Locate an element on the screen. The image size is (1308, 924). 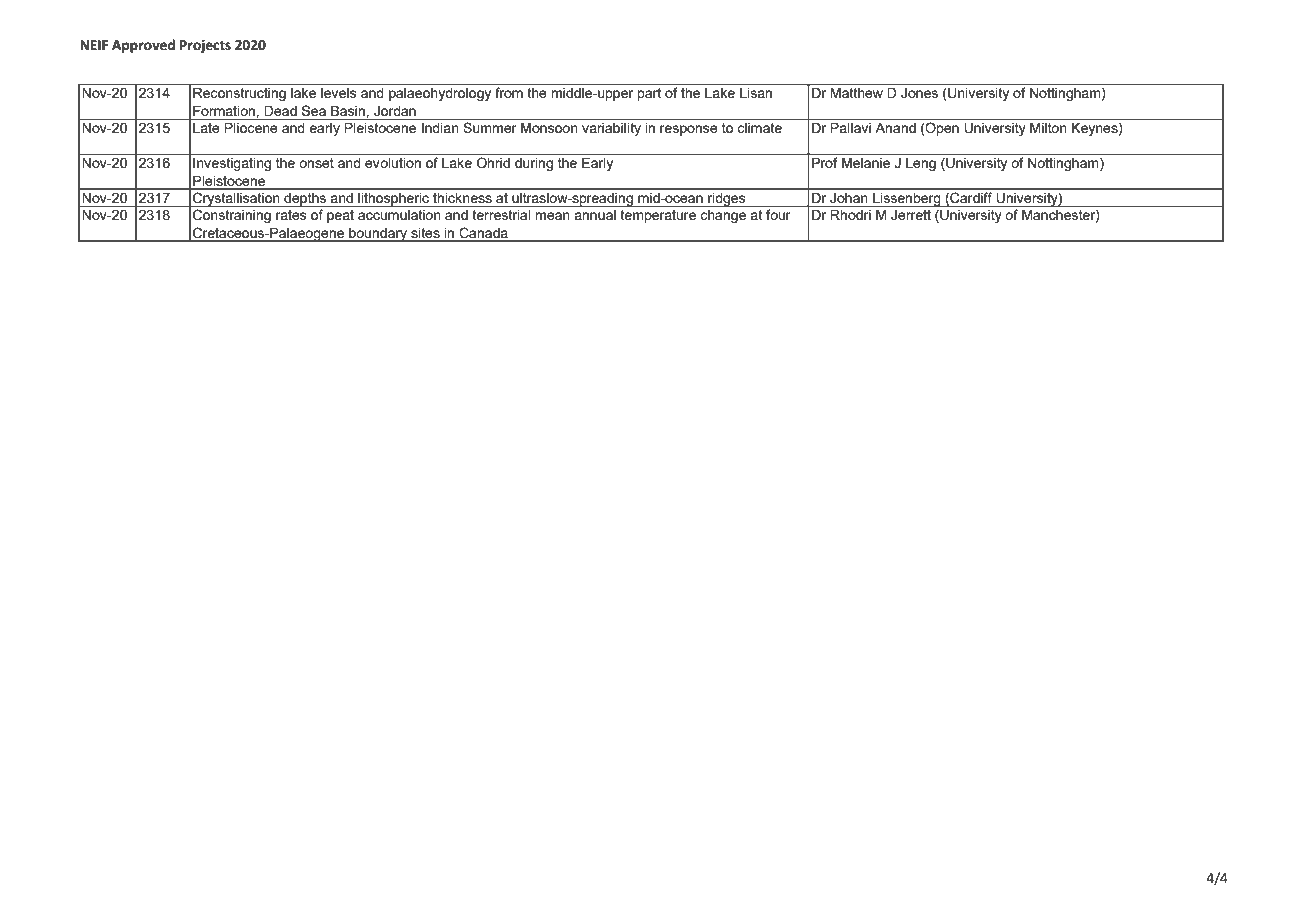
variability is located at coordinates (611, 129).
